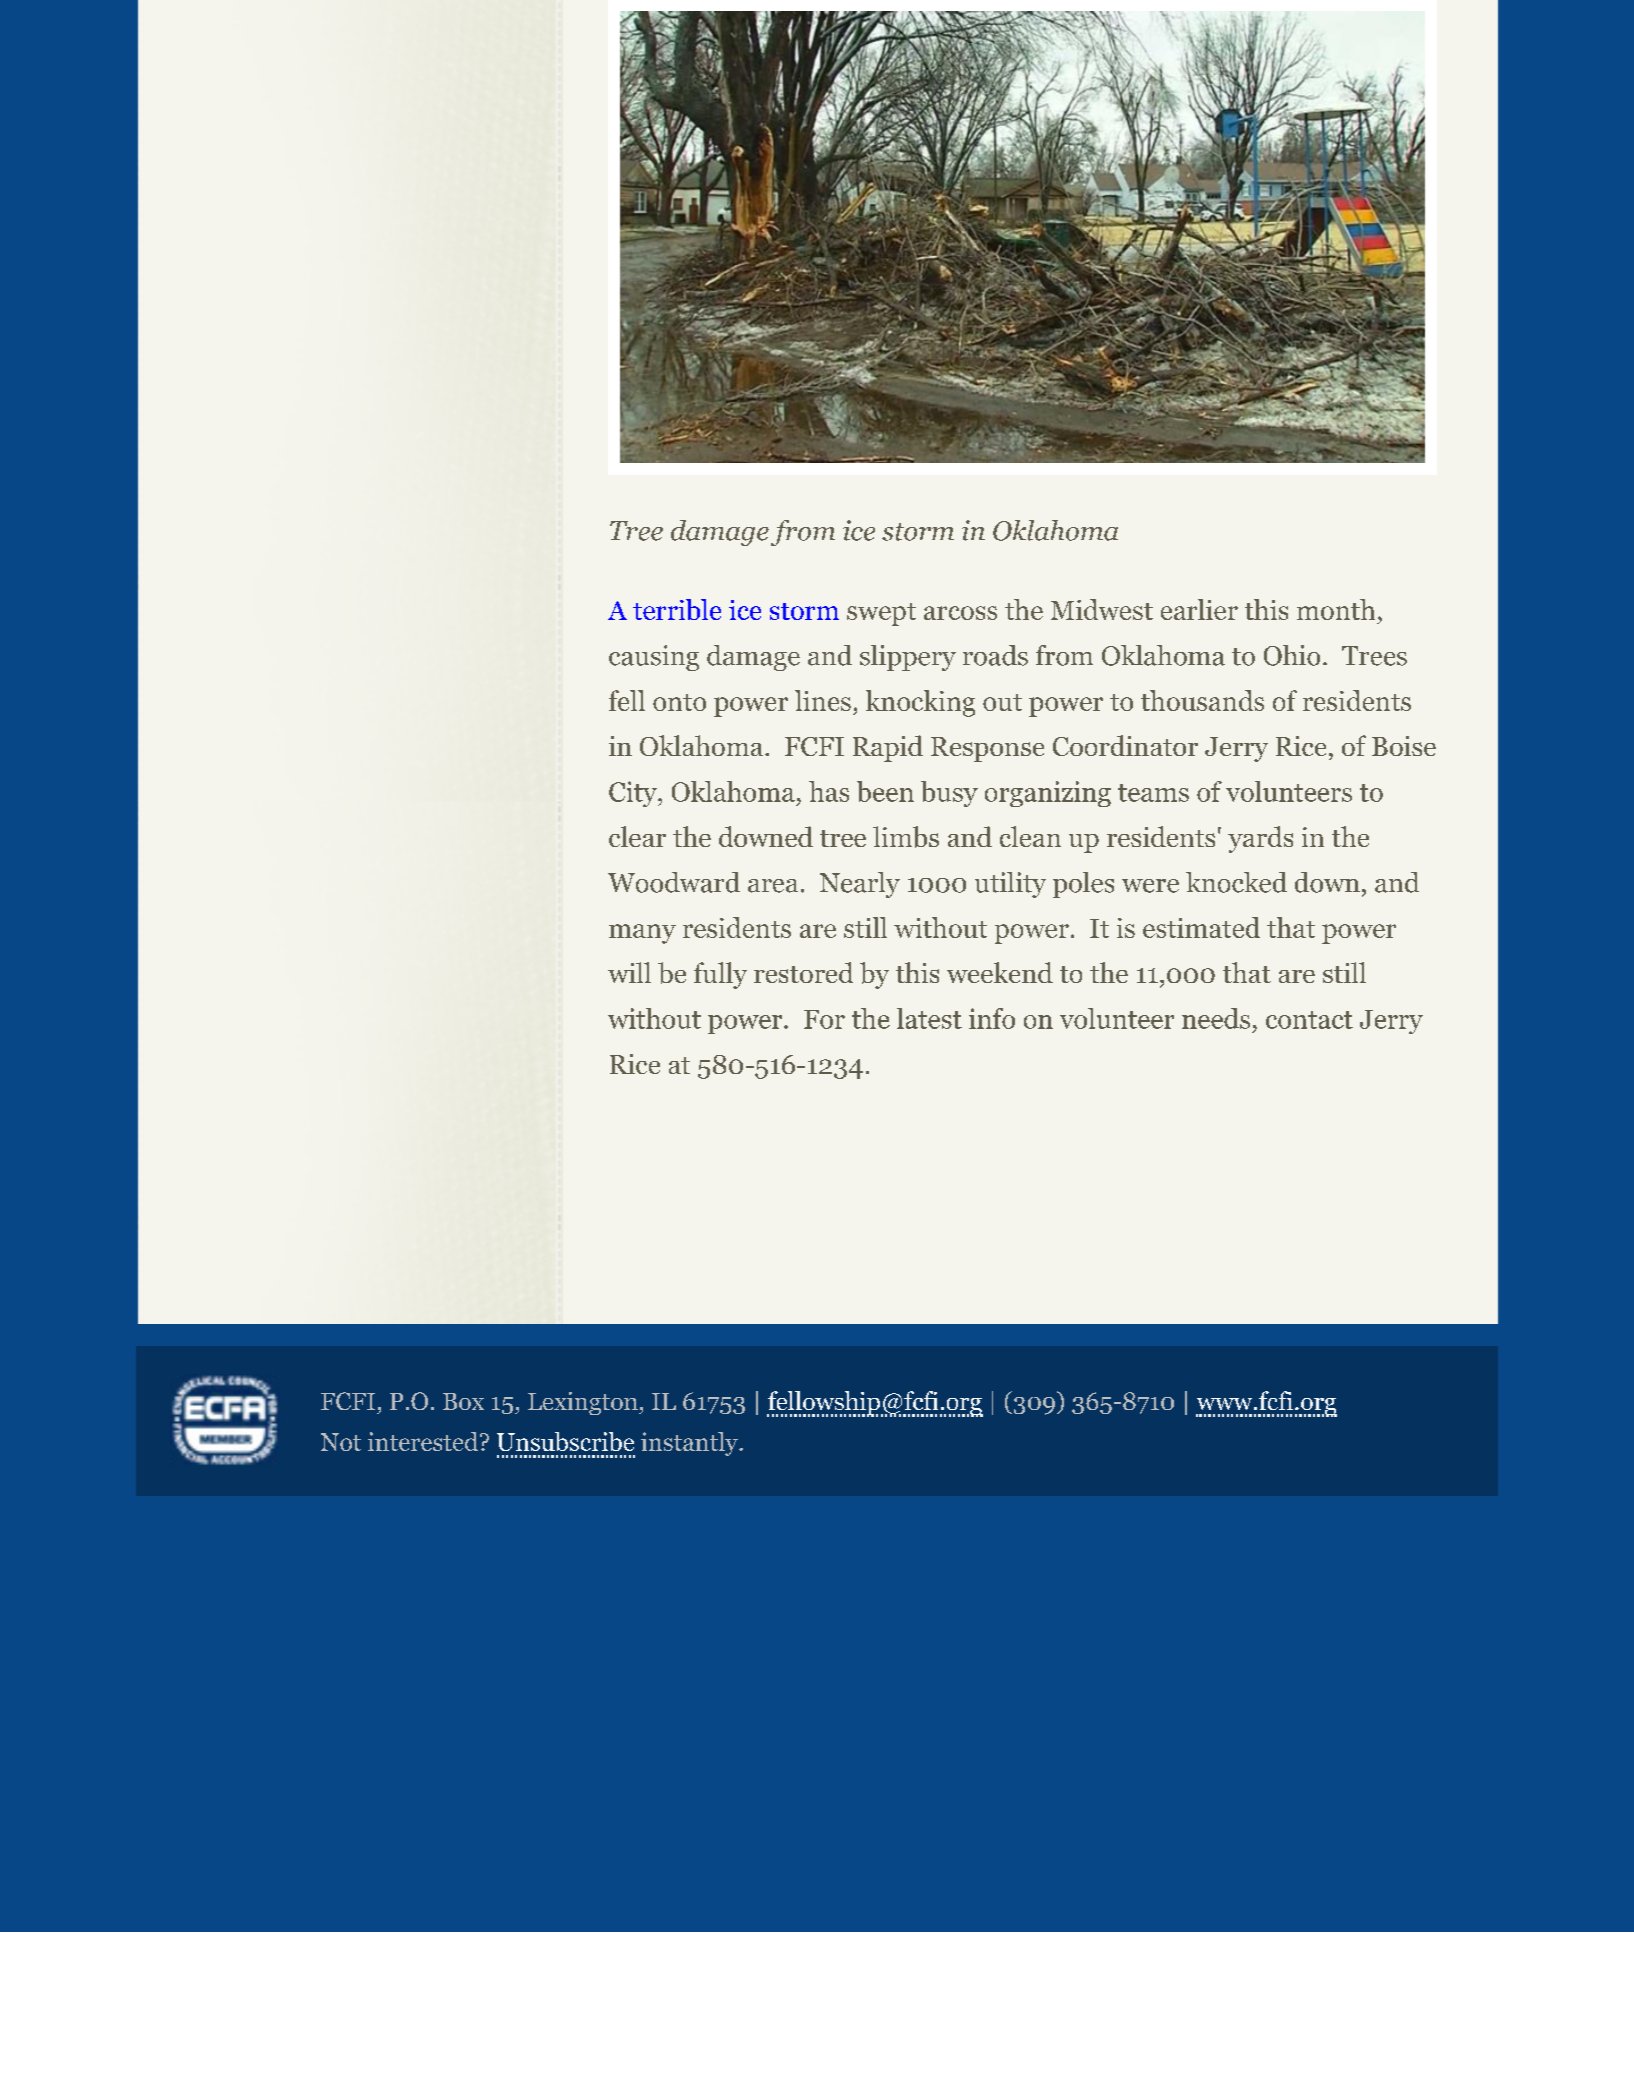 The height and width of the page is (2082, 1634). Describe the element at coordinates (1309, 1020) in the page. I see `contact` at that location.
